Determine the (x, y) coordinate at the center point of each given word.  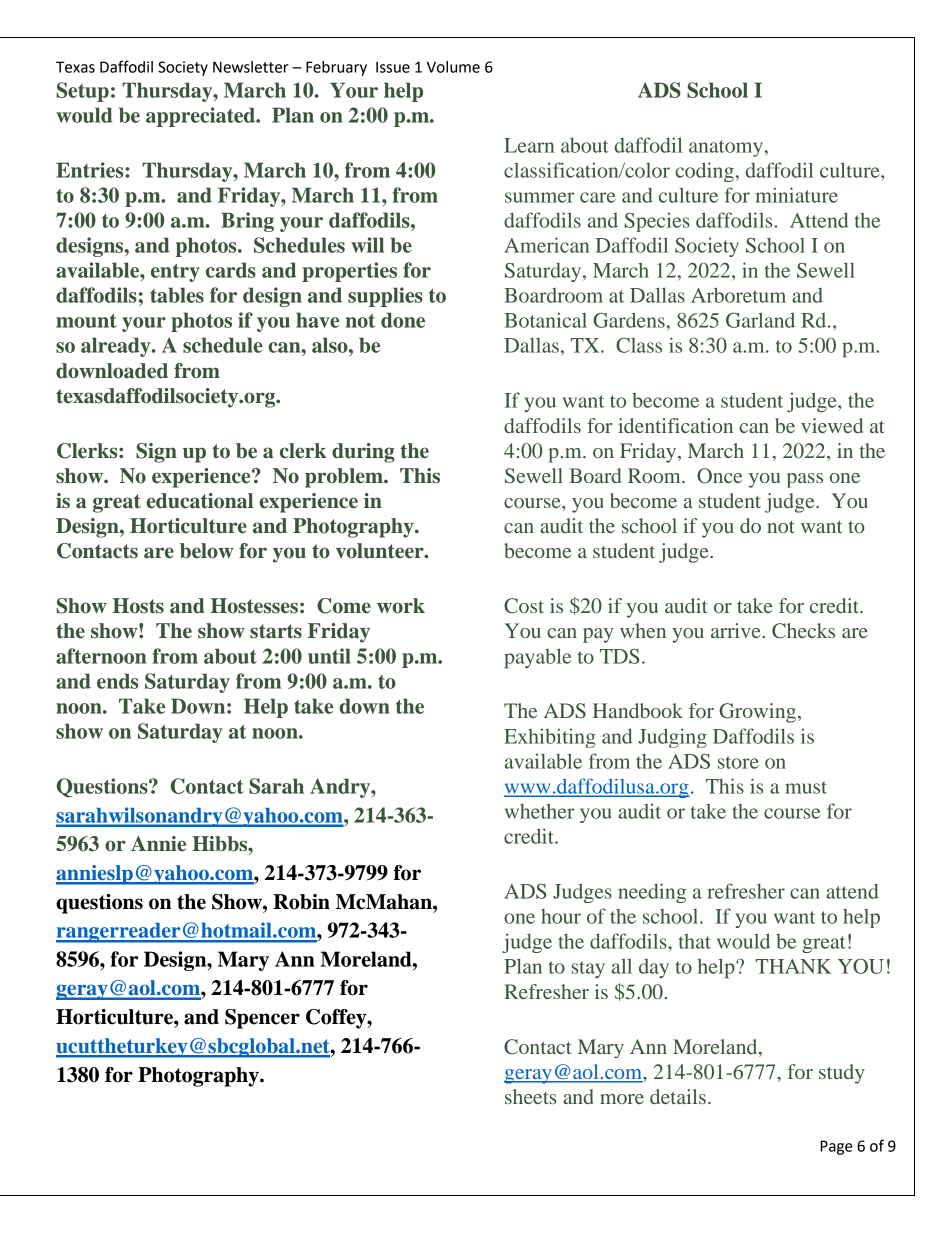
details (678, 1096)
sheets (530, 1096)
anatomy (727, 148)
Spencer (262, 1019)
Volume (453, 67)
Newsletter (251, 67)
